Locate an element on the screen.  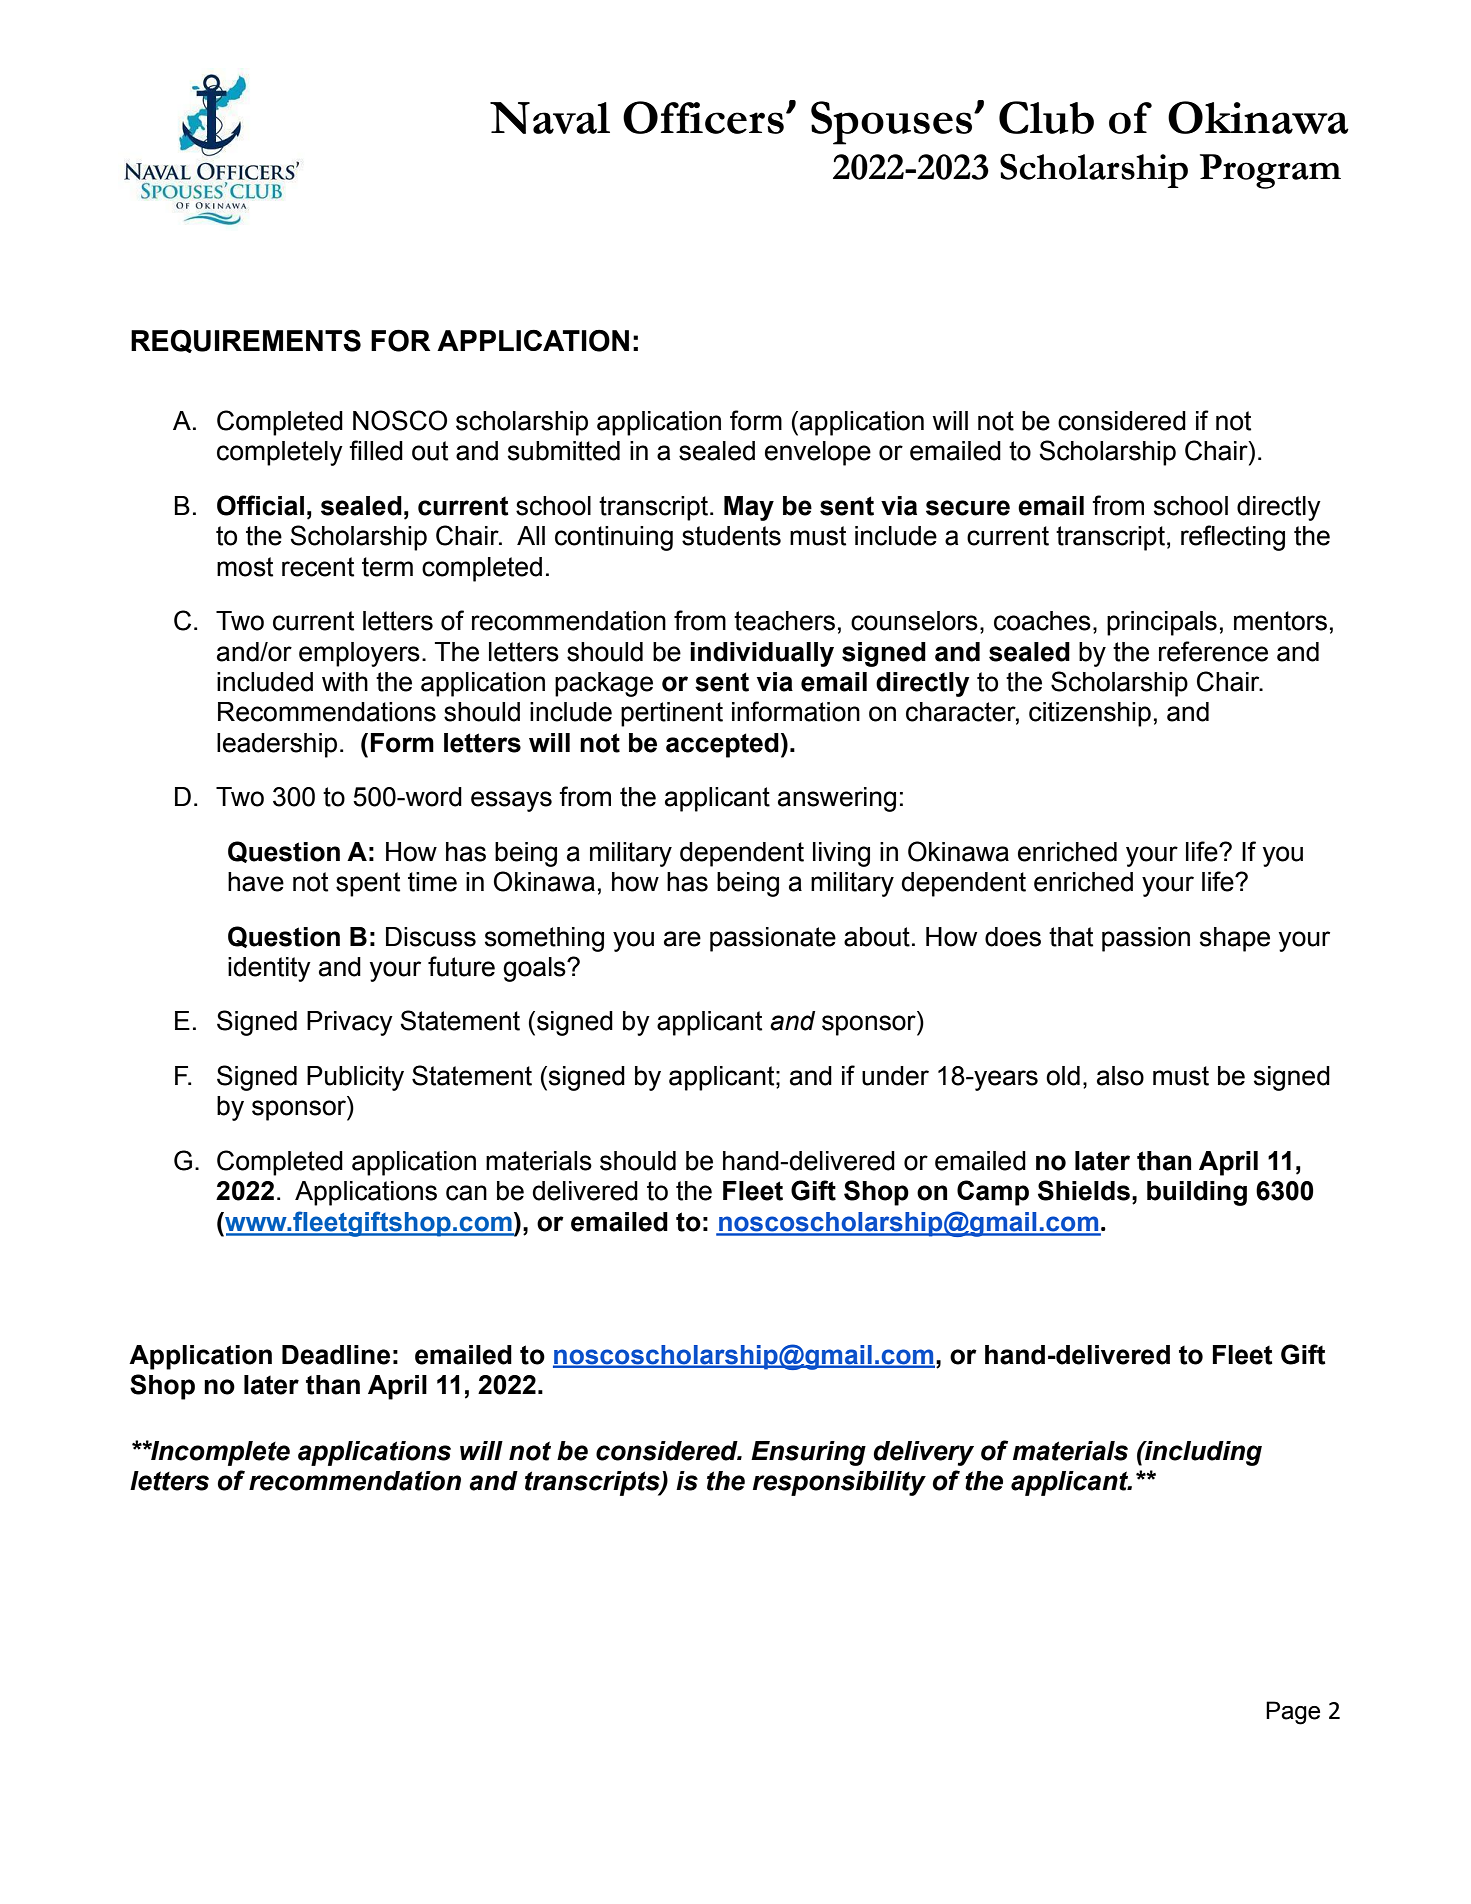
Deadline is located at coordinates (336, 1355).
